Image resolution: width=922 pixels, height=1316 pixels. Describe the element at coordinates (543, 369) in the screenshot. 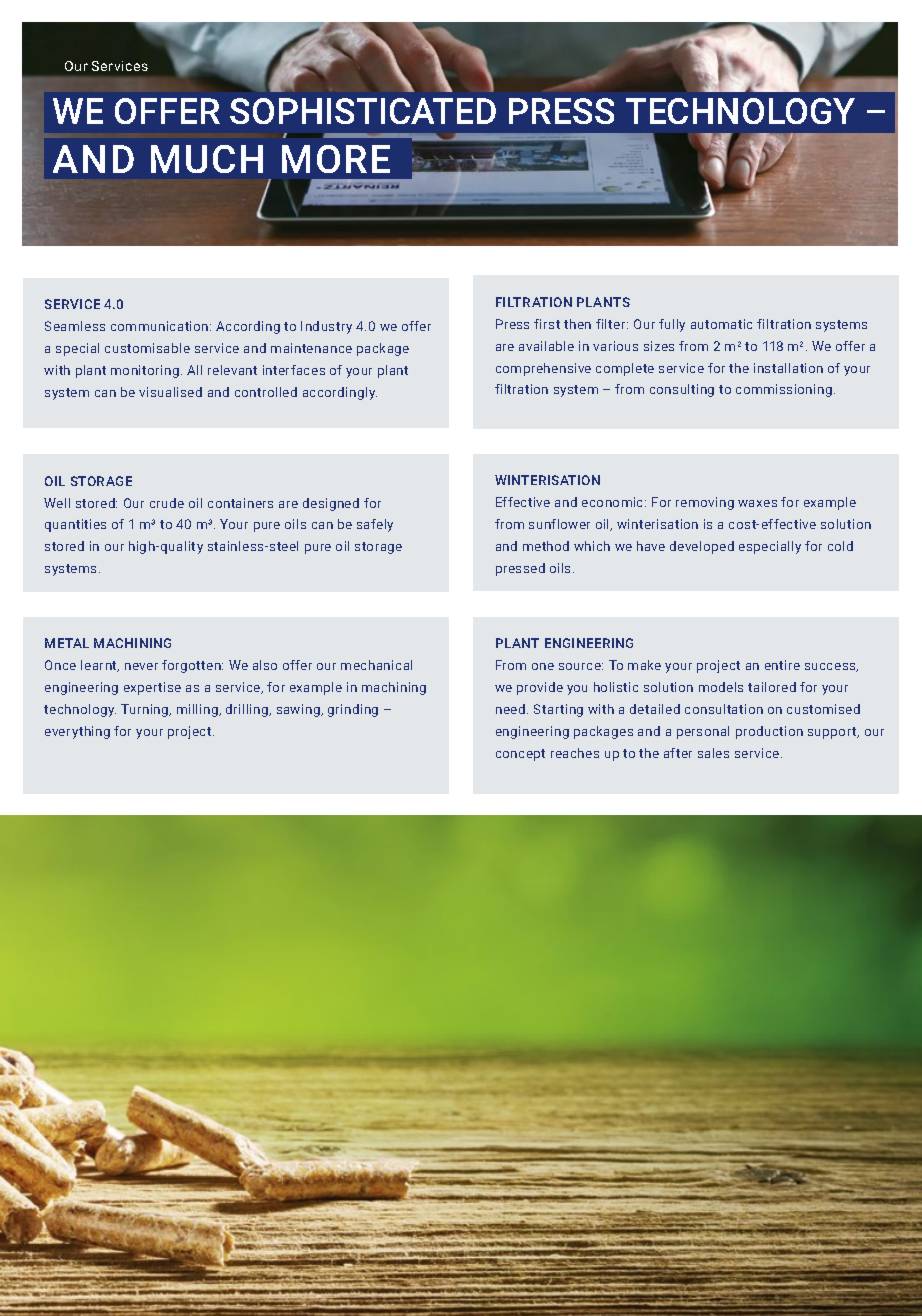

I see `comprehensive` at that location.
